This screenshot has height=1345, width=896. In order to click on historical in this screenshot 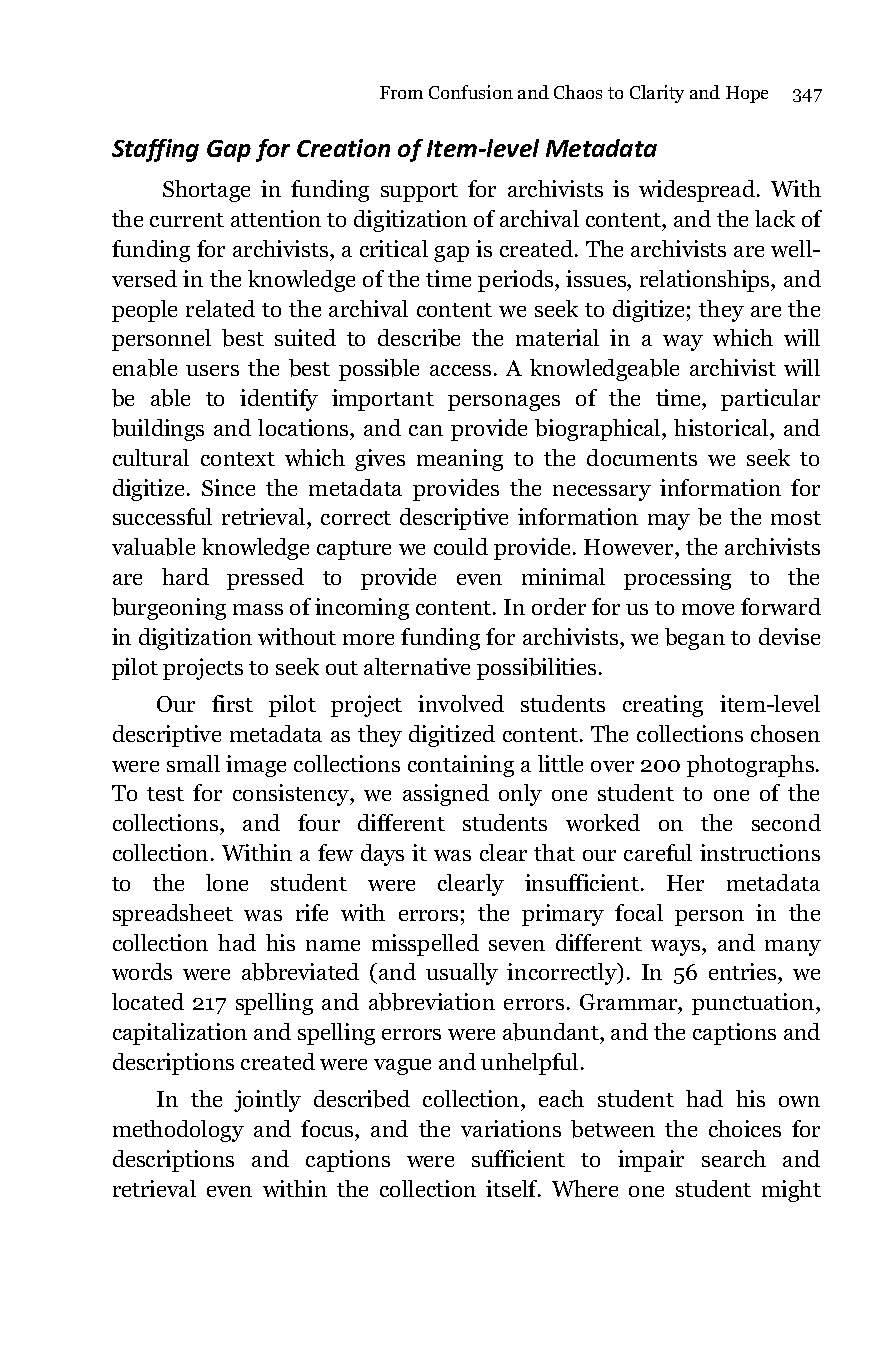, I will do `click(722, 427)`.
